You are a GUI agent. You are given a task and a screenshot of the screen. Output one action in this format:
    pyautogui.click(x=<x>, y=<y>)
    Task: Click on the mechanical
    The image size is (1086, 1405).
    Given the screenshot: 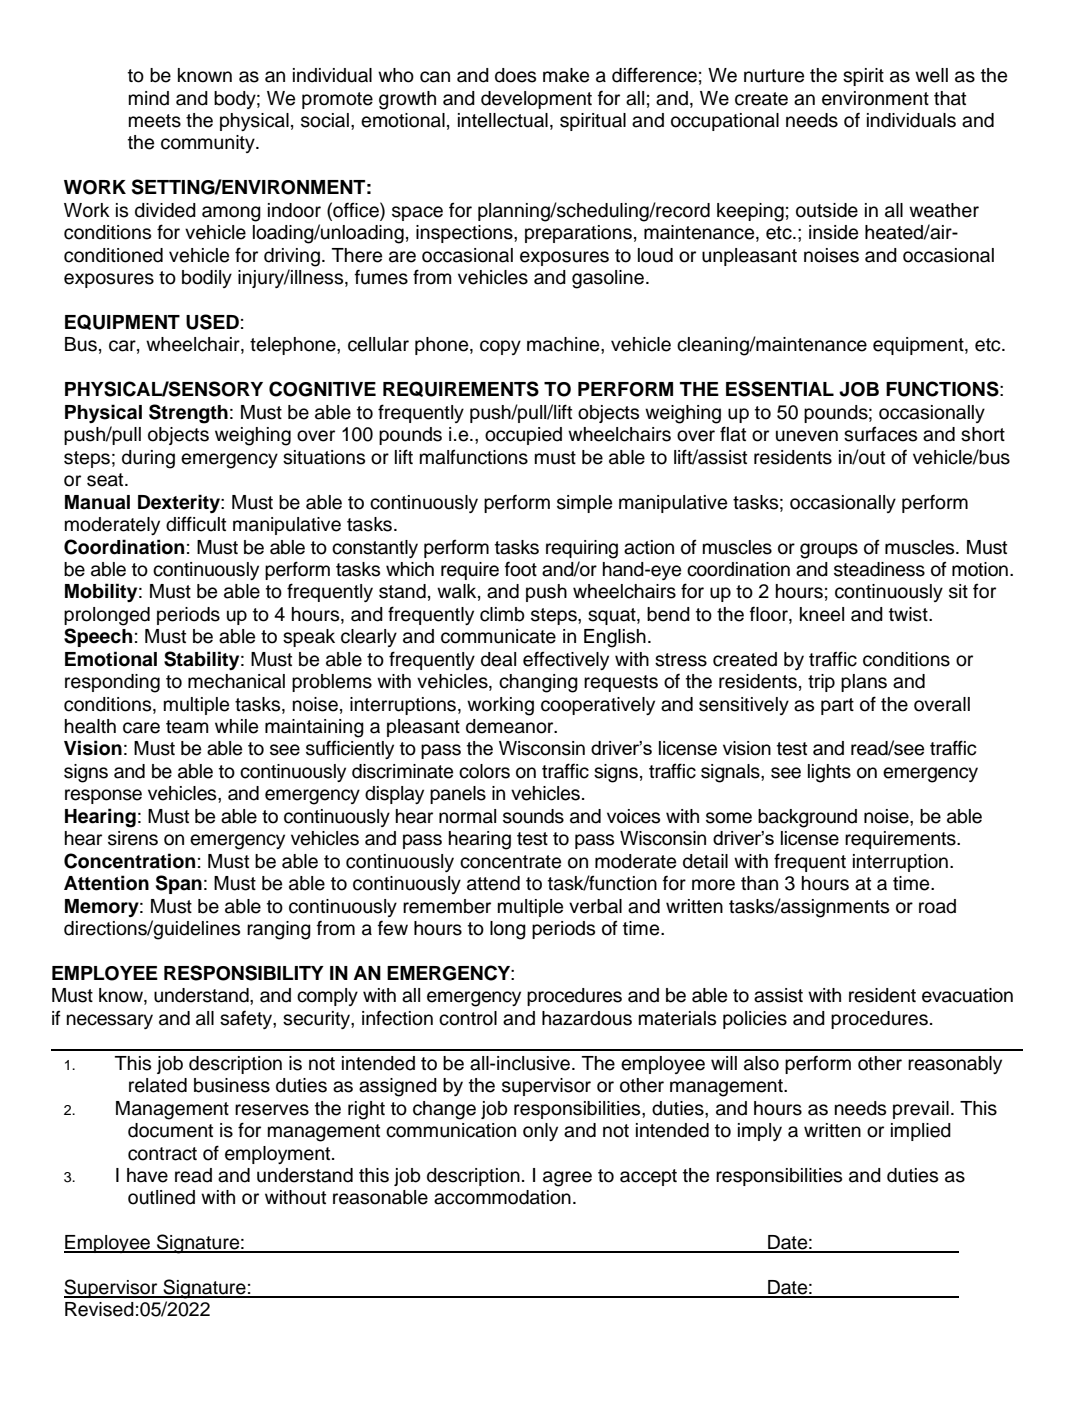 What is the action you would take?
    pyautogui.click(x=236, y=681)
